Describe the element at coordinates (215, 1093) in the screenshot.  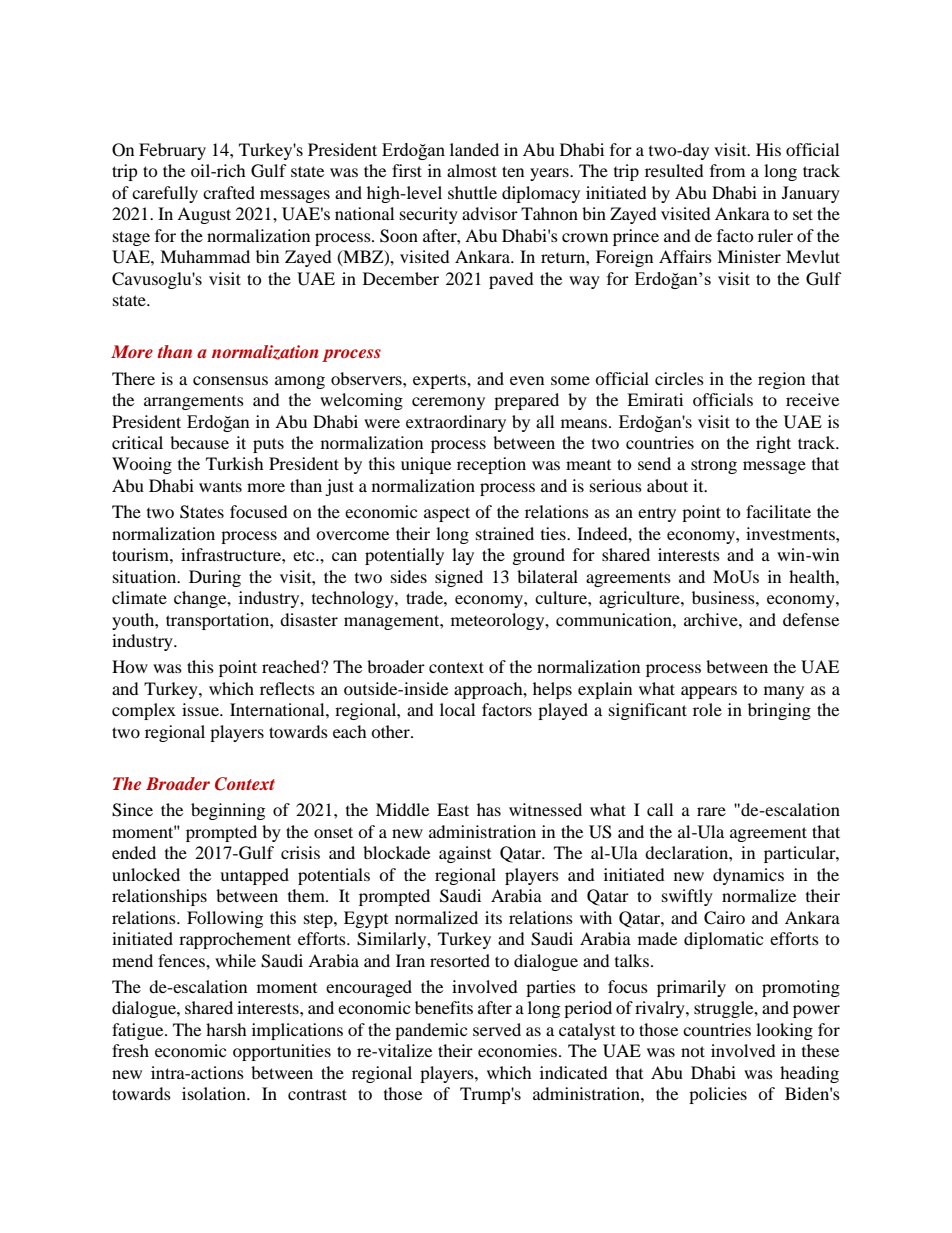
I see `isolation` at that location.
